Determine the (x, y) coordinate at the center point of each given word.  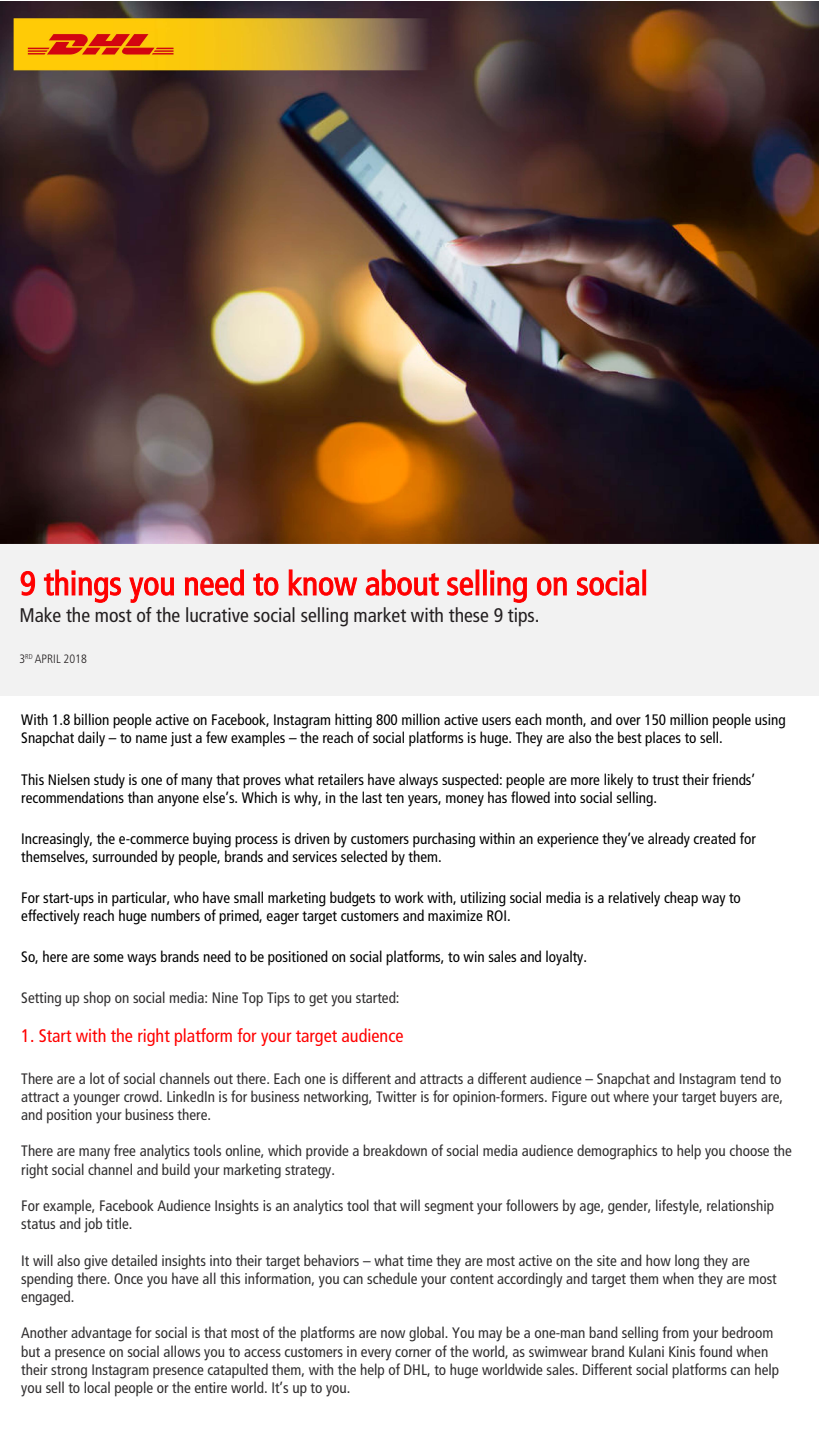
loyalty (566, 958)
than (140, 797)
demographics (617, 1152)
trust (665, 780)
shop (97, 998)
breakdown (395, 1150)
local (97, 1387)
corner (413, 1353)
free (125, 1150)
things (82, 586)
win (473, 956)
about (402, 582)
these (468, 614)
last (372, 797)
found (715, 1351)
